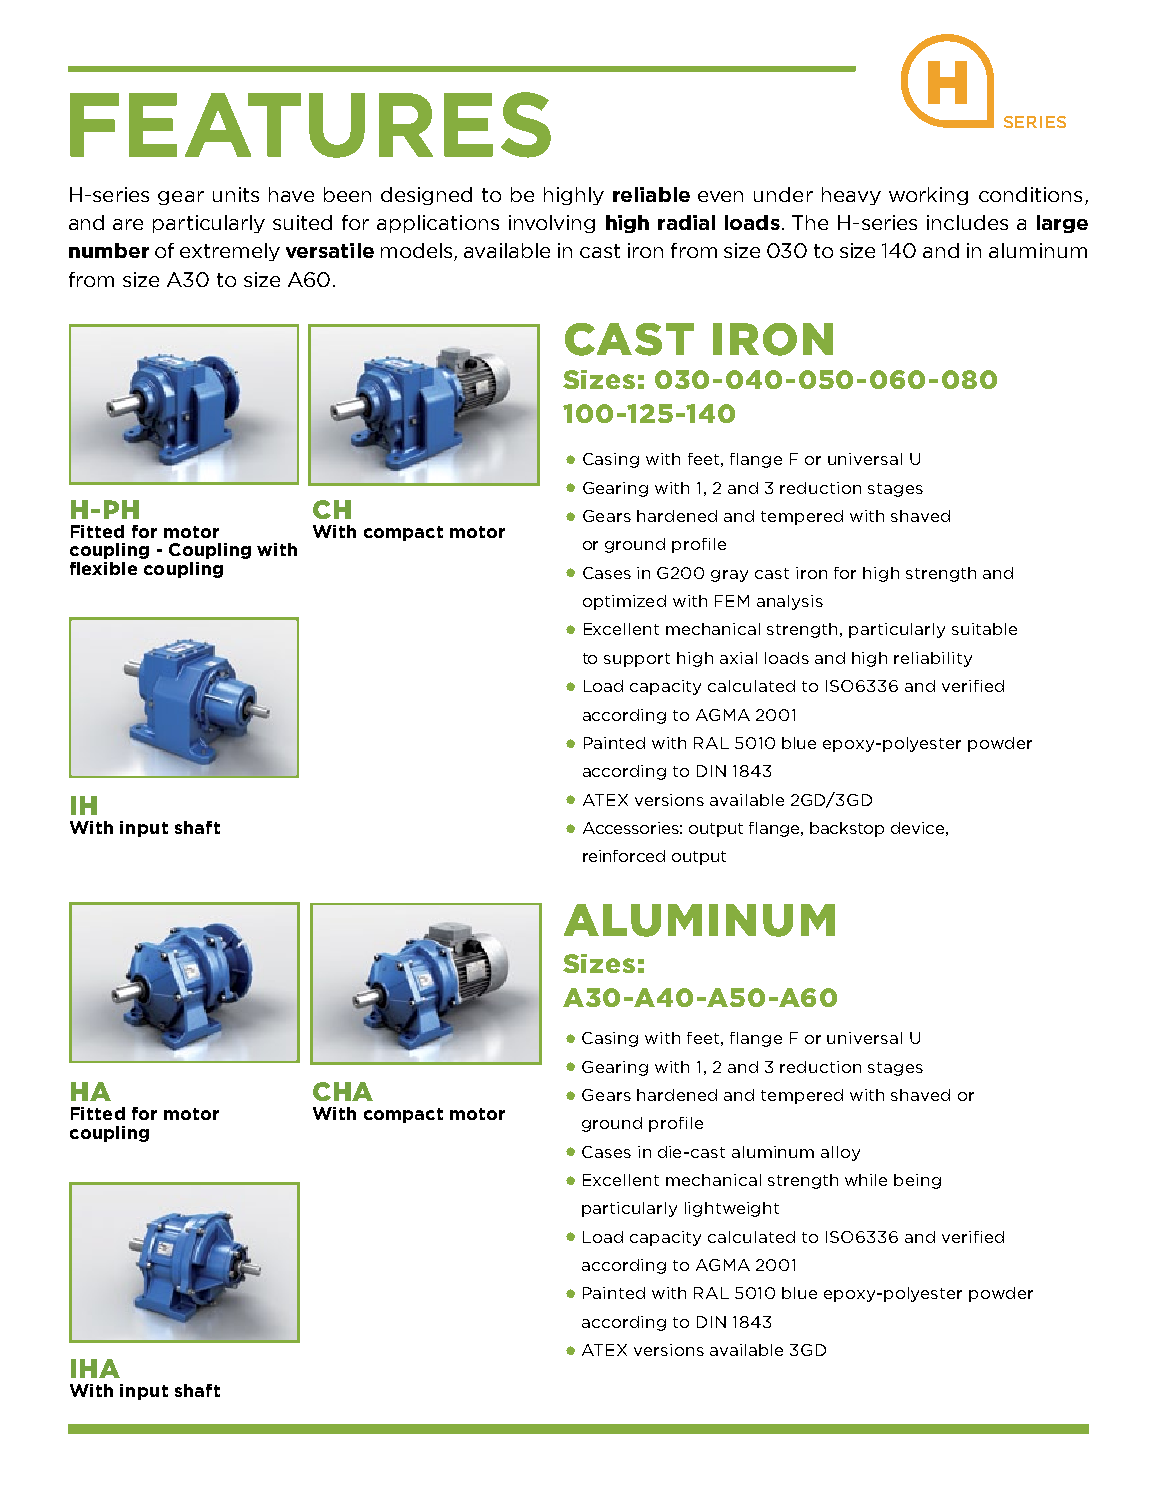  I want to click on backstop, so click(847, 829).
